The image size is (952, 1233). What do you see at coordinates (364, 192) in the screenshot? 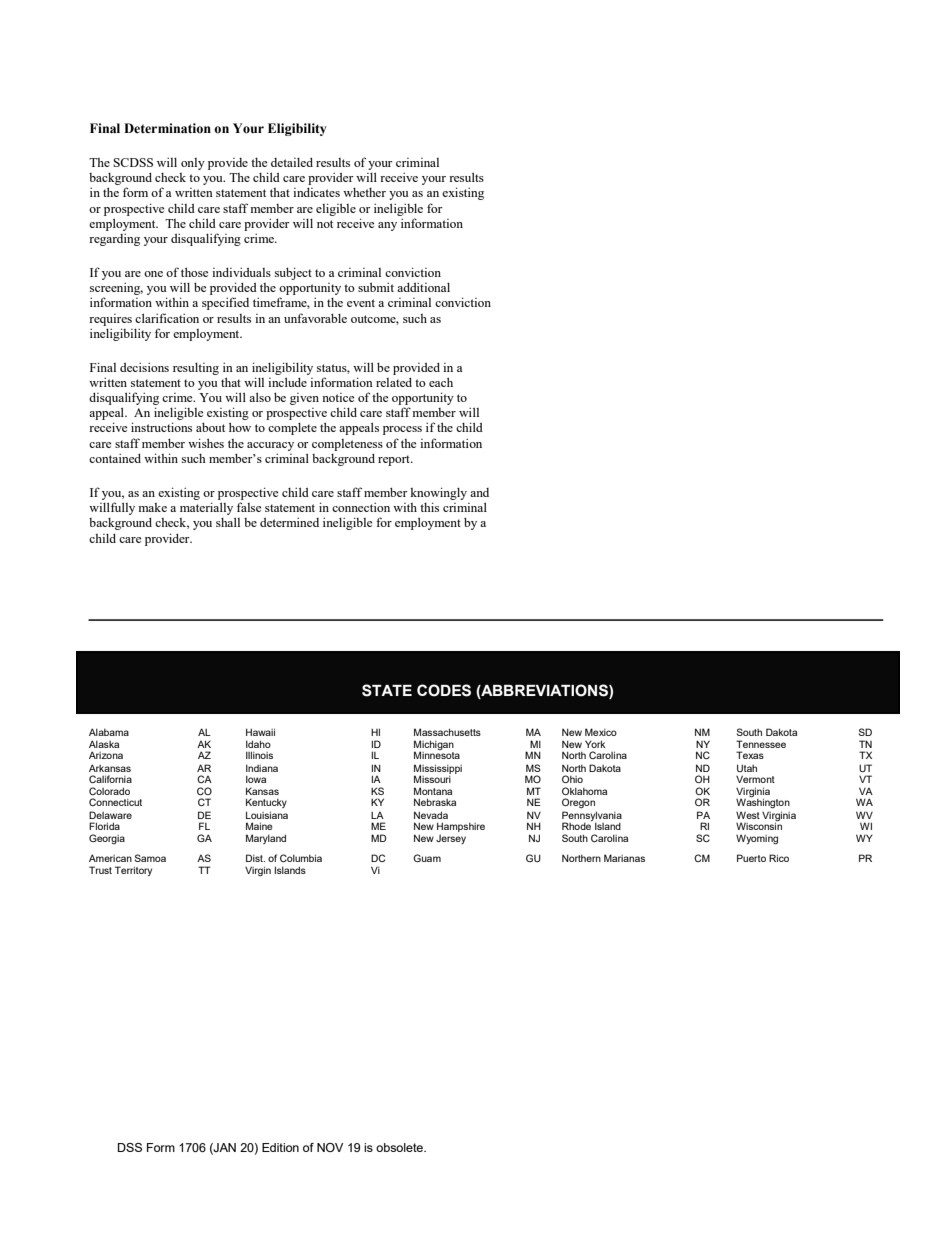
I see `whether` at bounding box center [364, 192].
